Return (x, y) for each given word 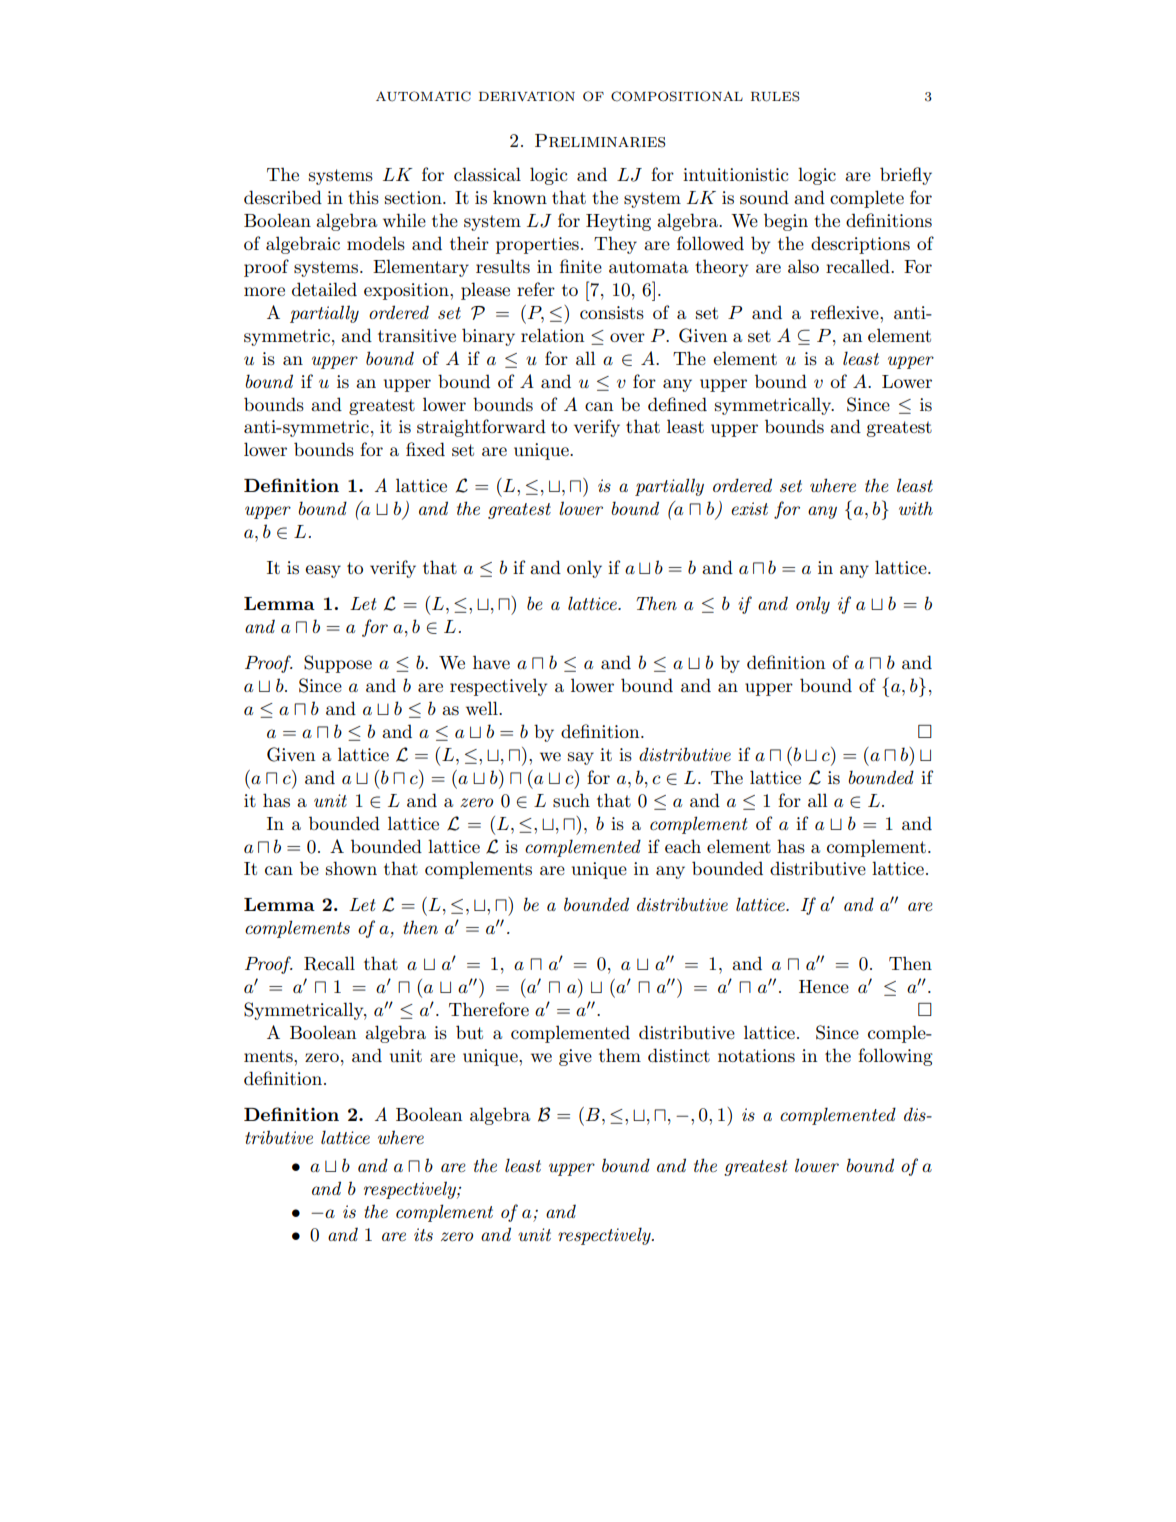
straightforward (481, 428)
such (571, 800)
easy (323, 571)
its (423, 1235)
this (363, 197)
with (916, 508)
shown (351, 868)
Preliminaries (600, 141)
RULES (775, 96)
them (620, 1055)
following (895, 1057)
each (683, 846)
